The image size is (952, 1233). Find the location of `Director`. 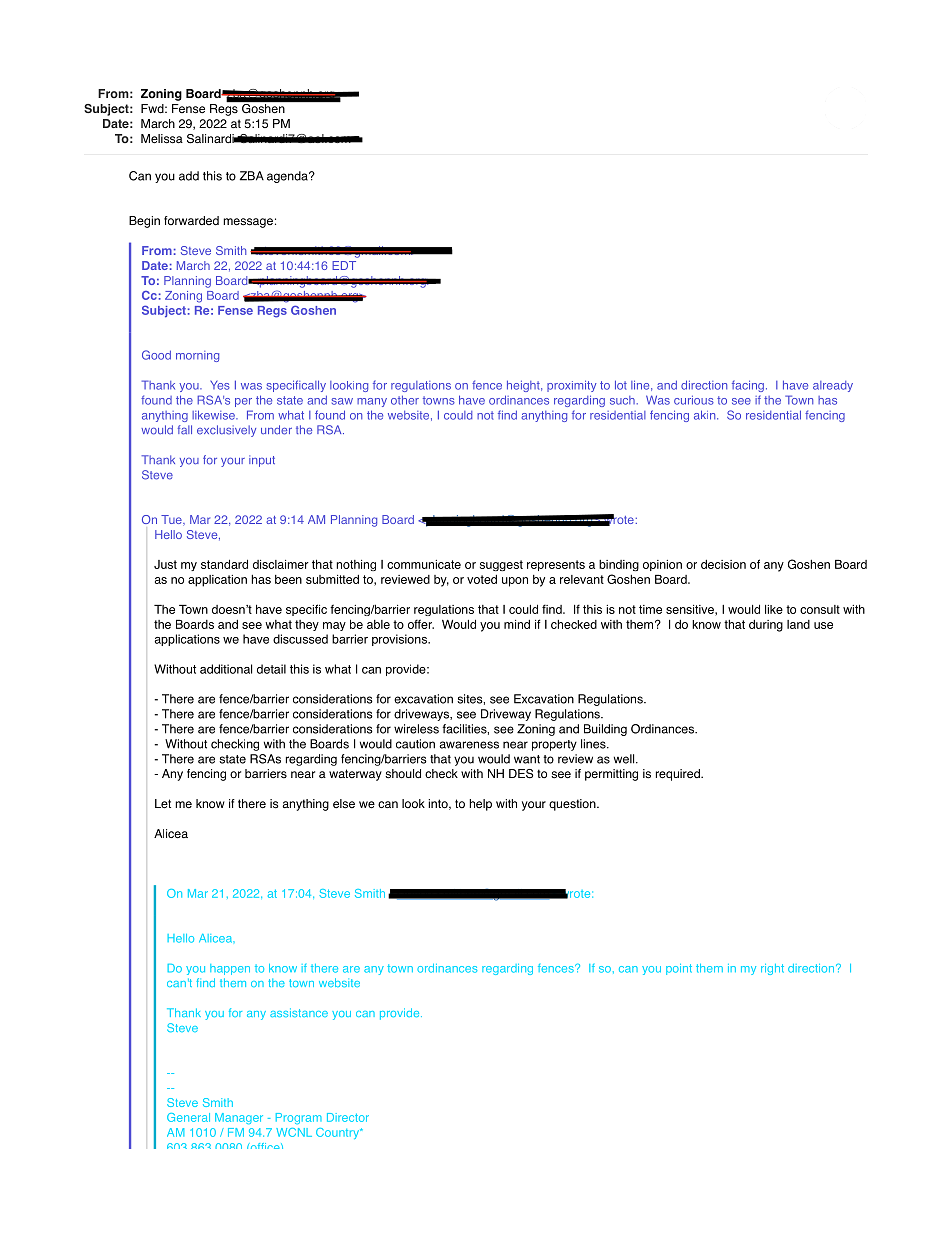

Director is located at coordinates (348, 1117).
